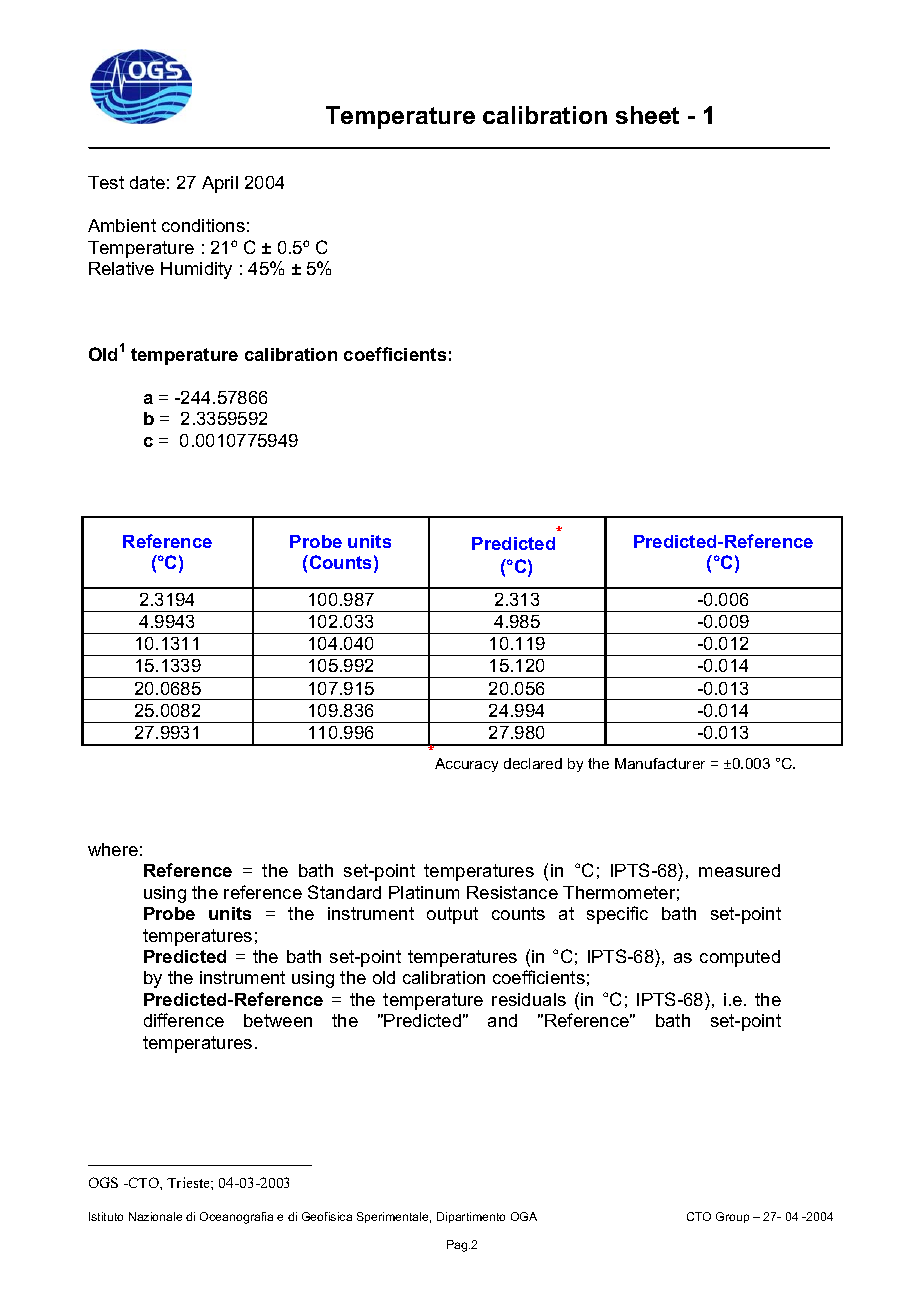  Describe the element at coordinates (147, 182) in the screenshot. I see `date` at that location.
